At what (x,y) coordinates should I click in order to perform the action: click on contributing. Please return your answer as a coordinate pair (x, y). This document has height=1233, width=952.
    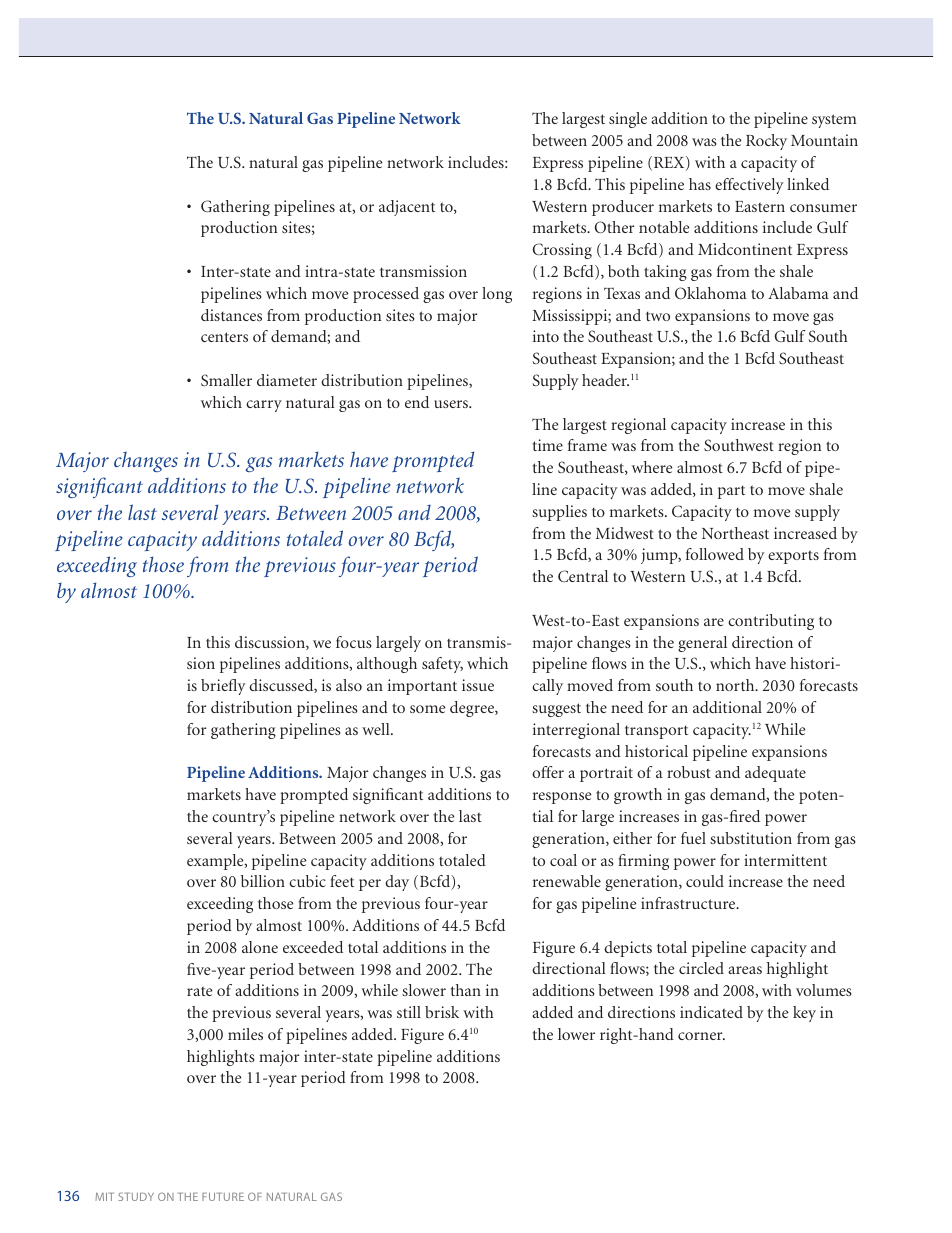
    Looking at the image, I should click on (771, 622).
